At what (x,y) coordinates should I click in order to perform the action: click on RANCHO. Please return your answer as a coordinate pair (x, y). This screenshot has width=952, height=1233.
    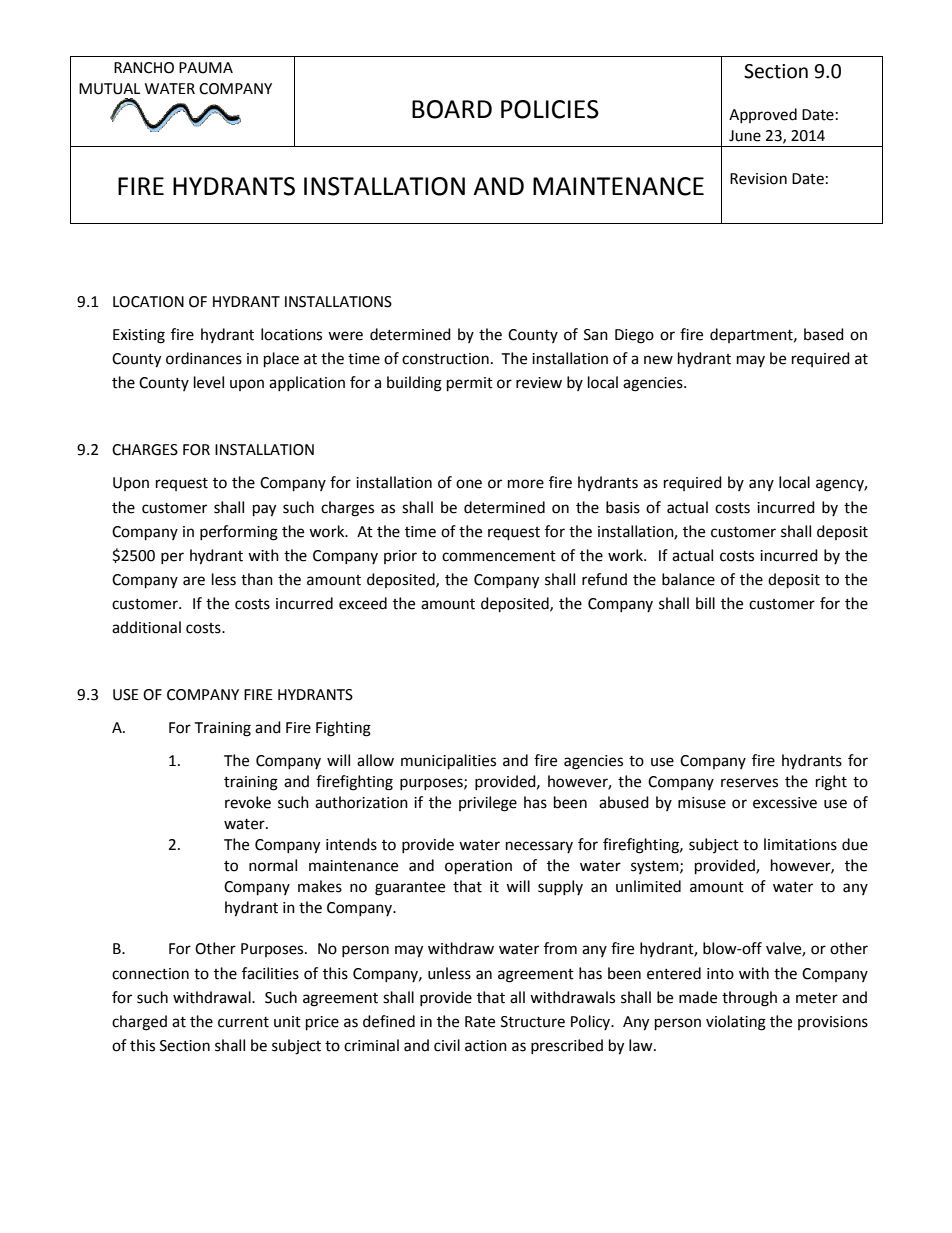
    Looking at the image, I should click on (144, 68).
